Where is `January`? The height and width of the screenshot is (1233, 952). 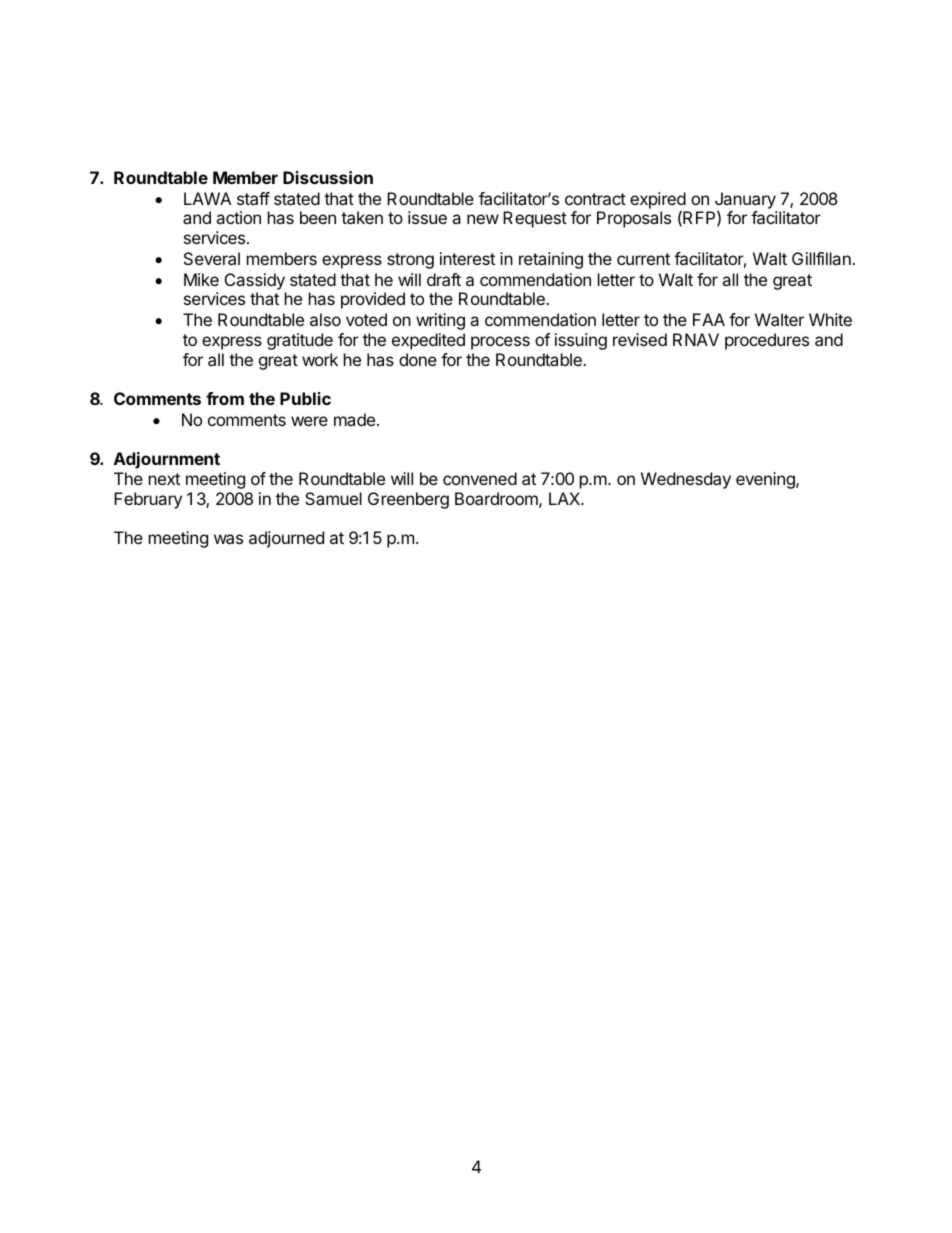 January is located at coordinates (745, 200).
